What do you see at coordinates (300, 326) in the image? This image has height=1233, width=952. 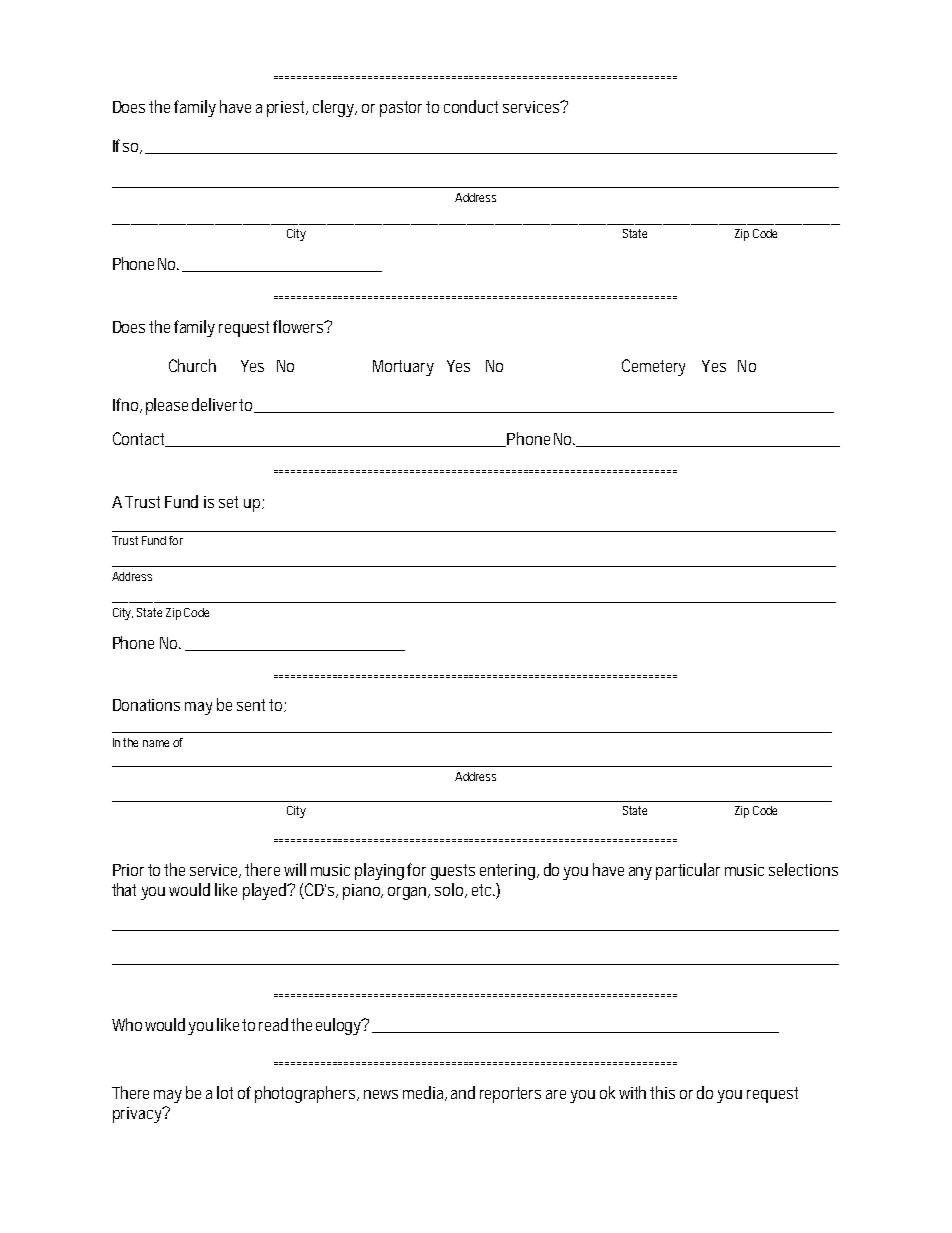 I see `flowers` at bounding box center [300, 326].
